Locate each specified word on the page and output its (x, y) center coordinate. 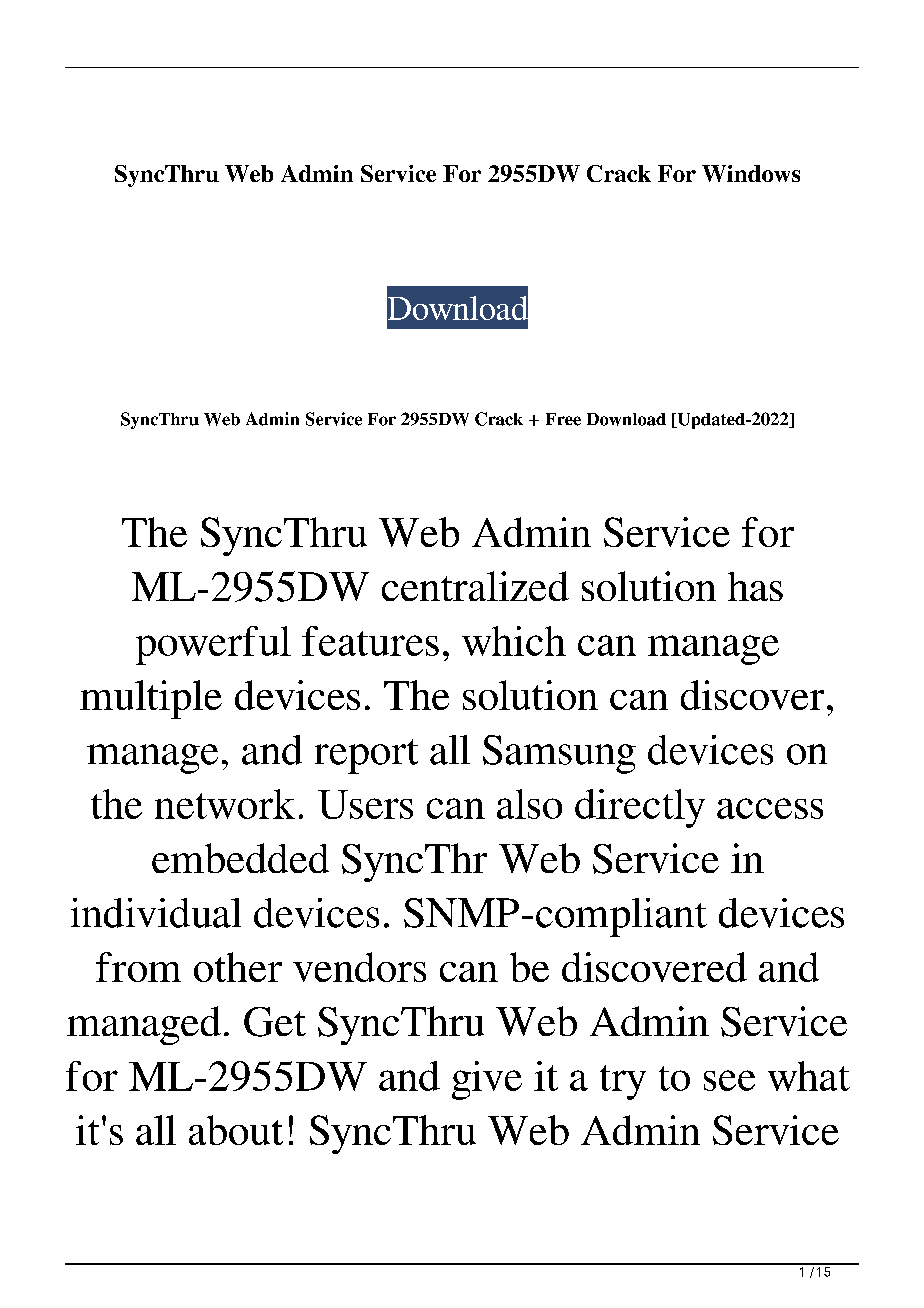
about (236, 1130)
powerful (213, 645)
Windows (751, 173)
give (487, 1080)
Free (563, 419)
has (755, 586)
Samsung (559, 754)
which (514, 641)
